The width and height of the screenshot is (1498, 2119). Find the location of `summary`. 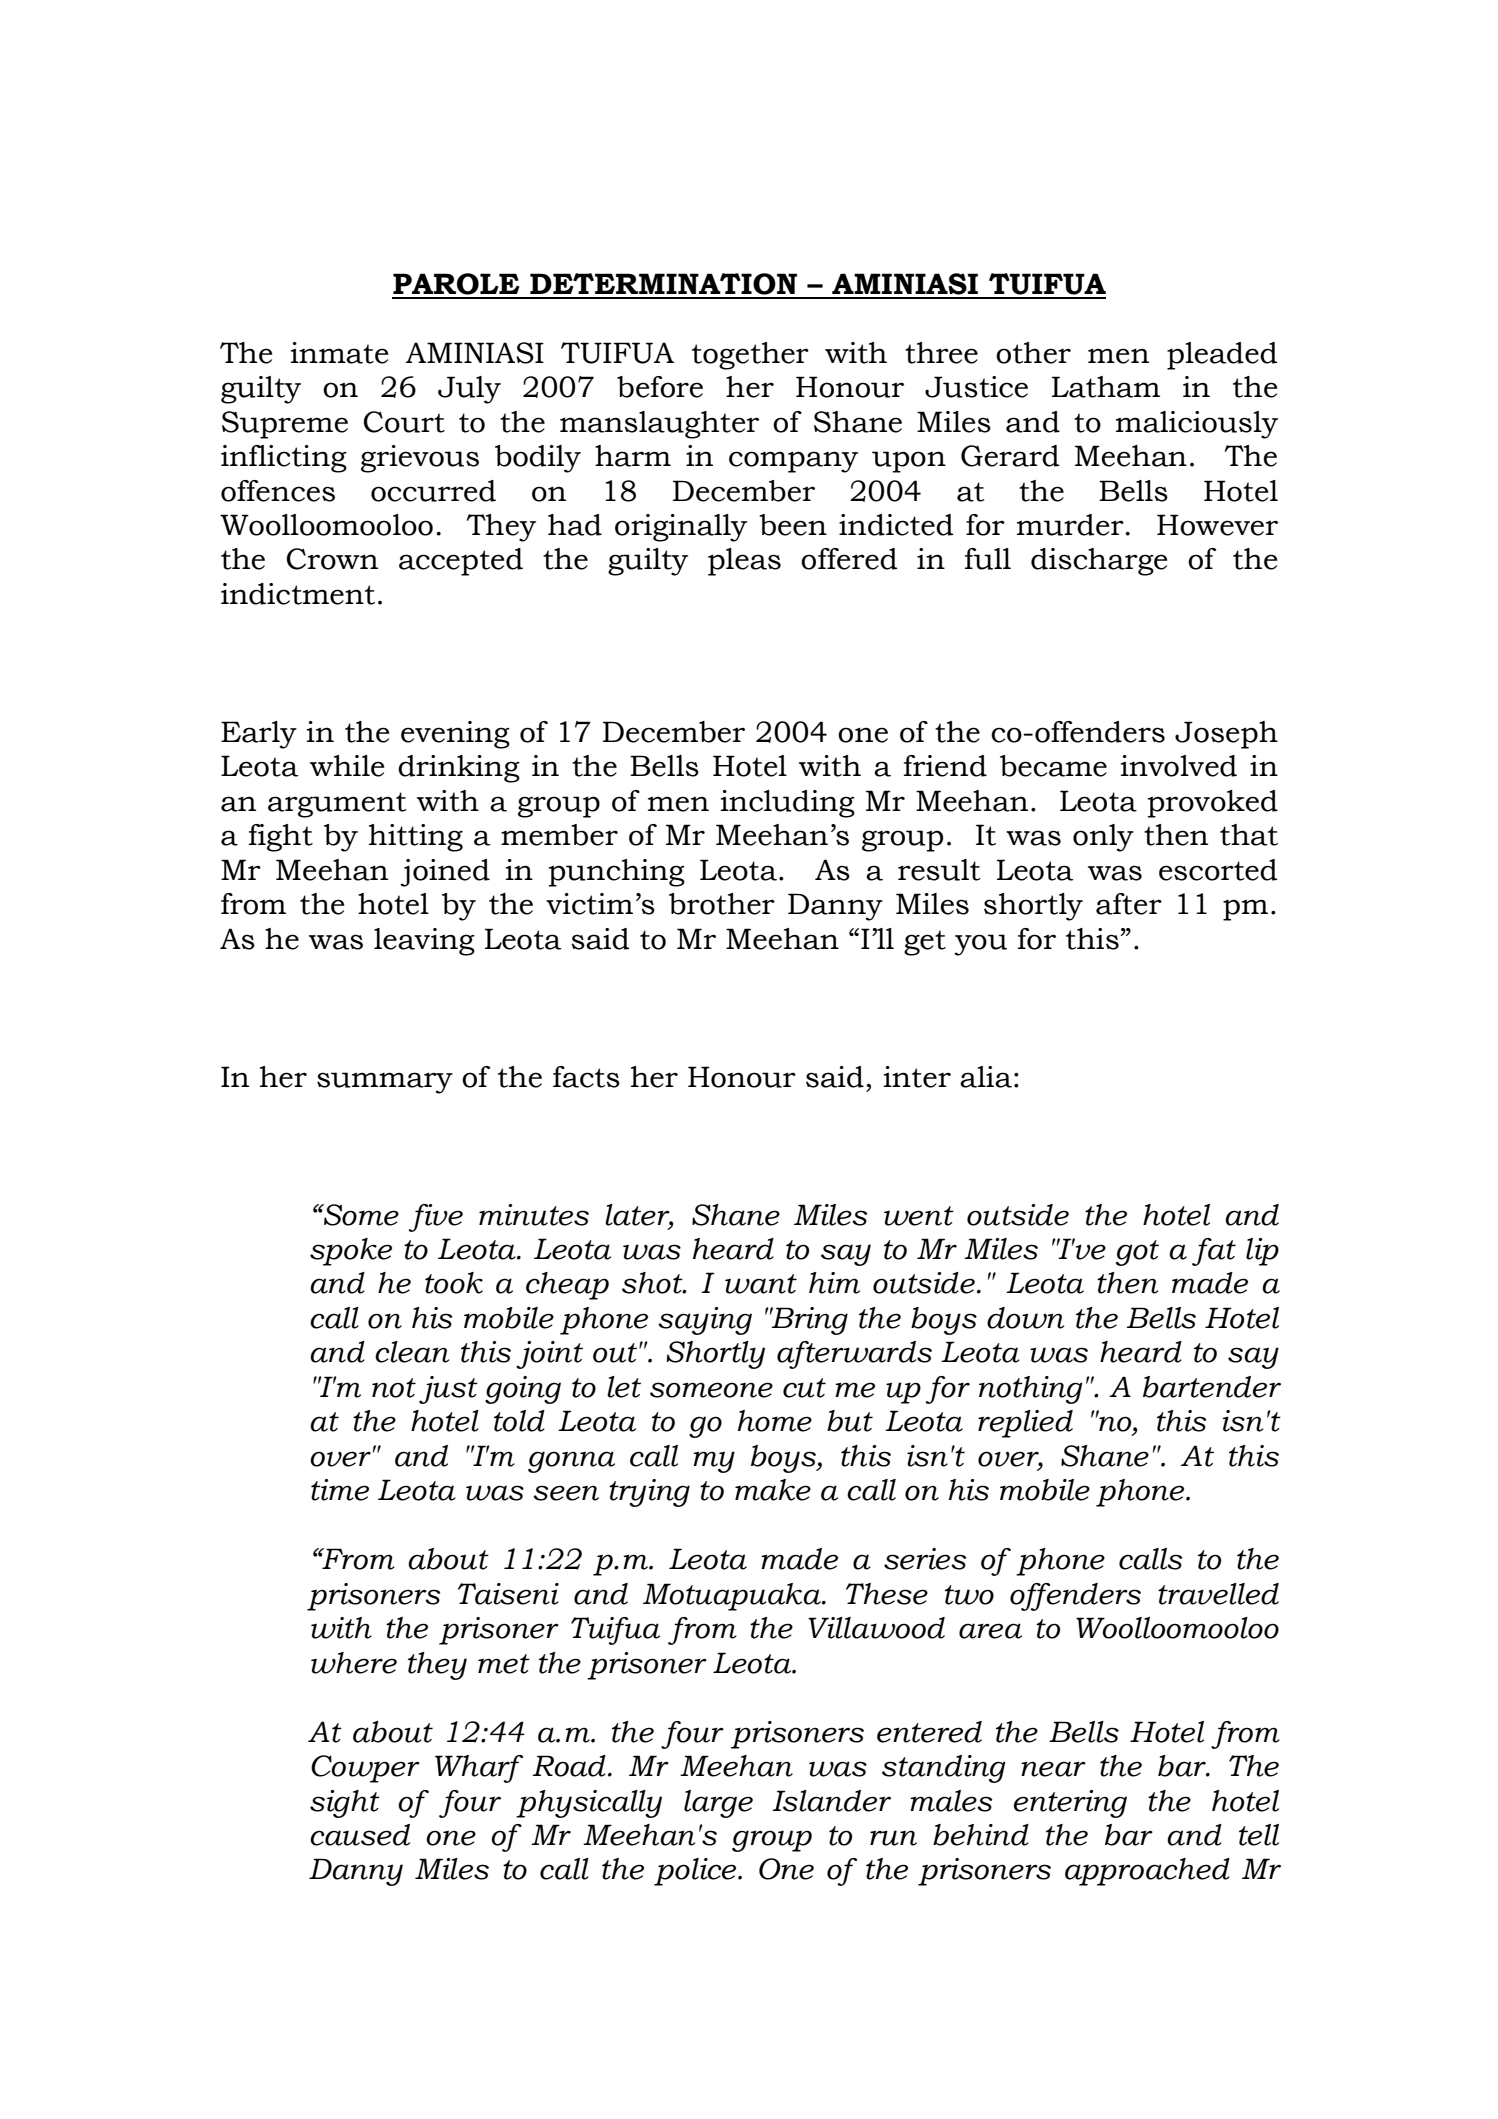

summary is located at coordinates (385, 1083).
